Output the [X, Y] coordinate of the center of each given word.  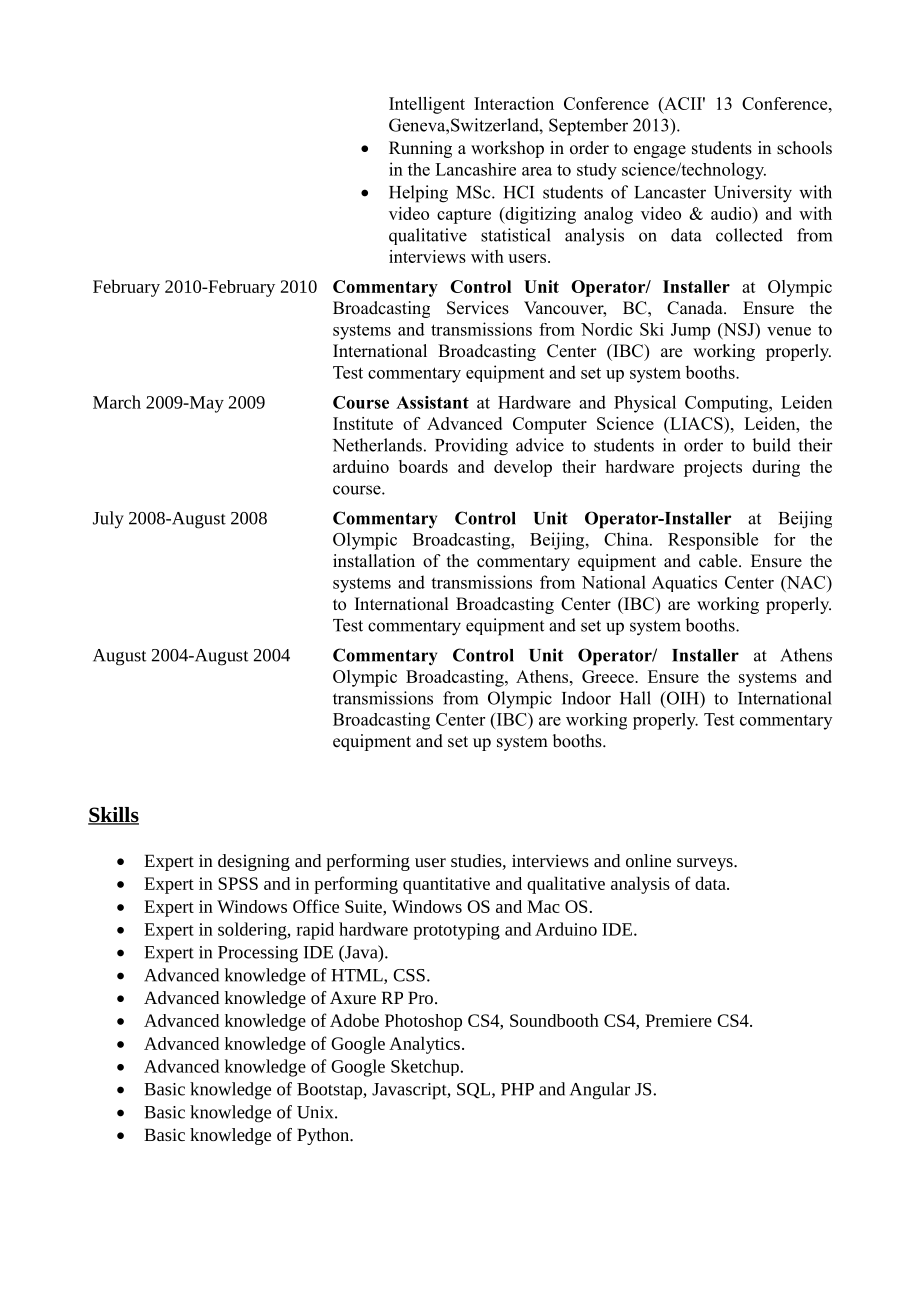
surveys [706, 864]
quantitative [446, 885]
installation [374, 561]
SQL [475, 1091]
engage [660, 151]
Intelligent [427, 105]
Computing [727, 404]
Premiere [678, 1020]
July [108, 520]
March [117, 402]
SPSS [238, 883]
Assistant [432, 402]
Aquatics [684, 583]
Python [324, 1136]
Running [420, 149]
